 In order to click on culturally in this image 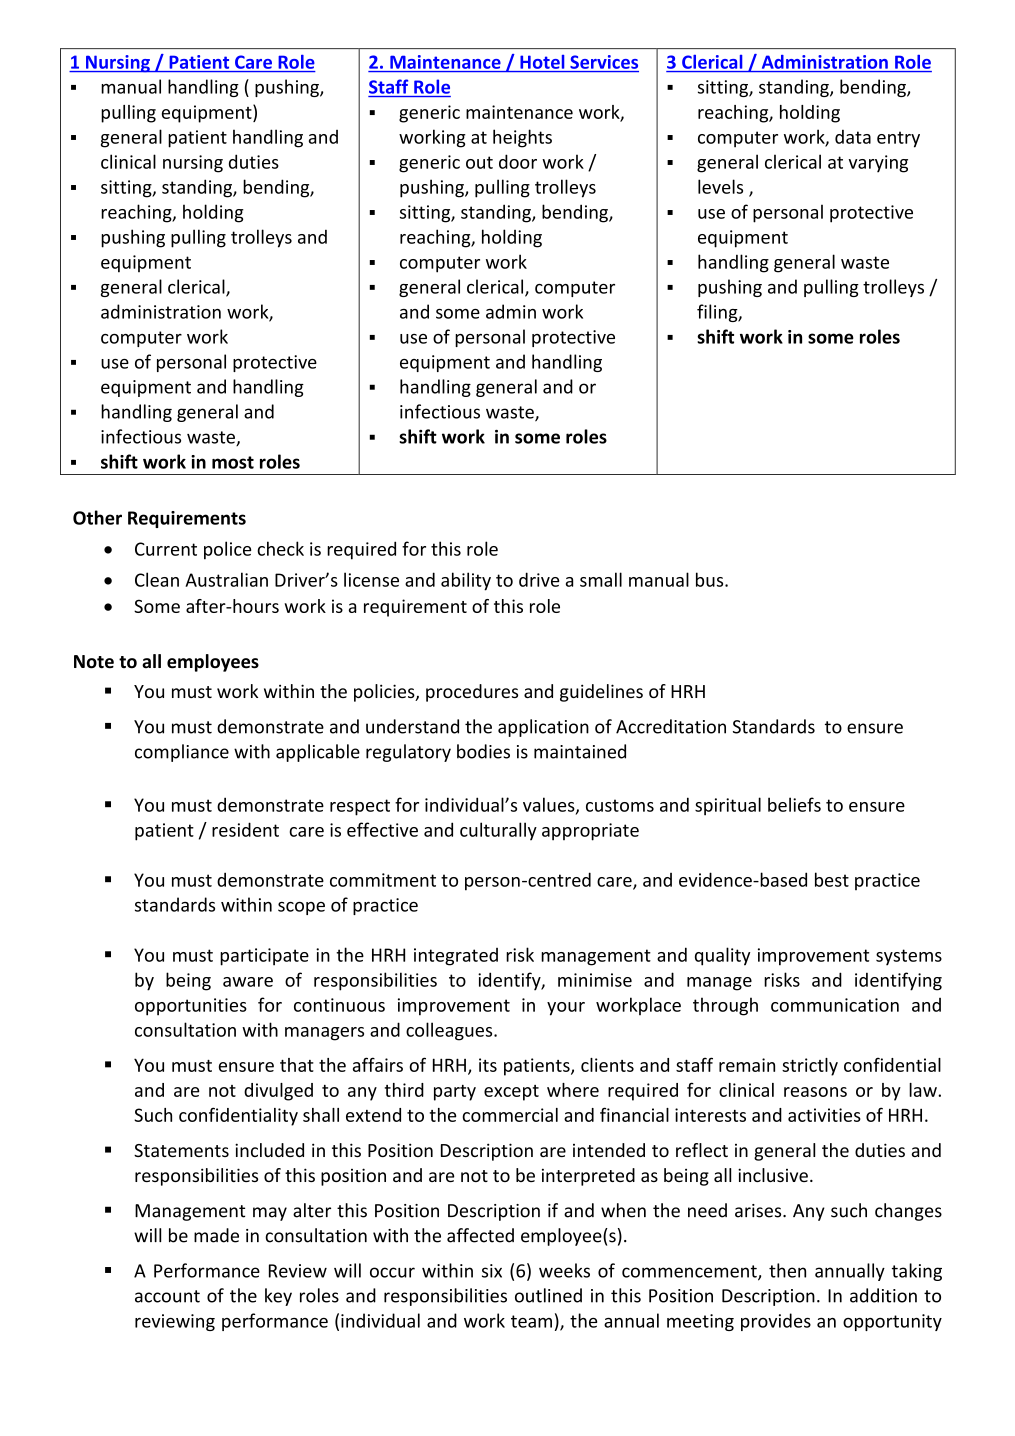, I will do `click(498, 831)`.
